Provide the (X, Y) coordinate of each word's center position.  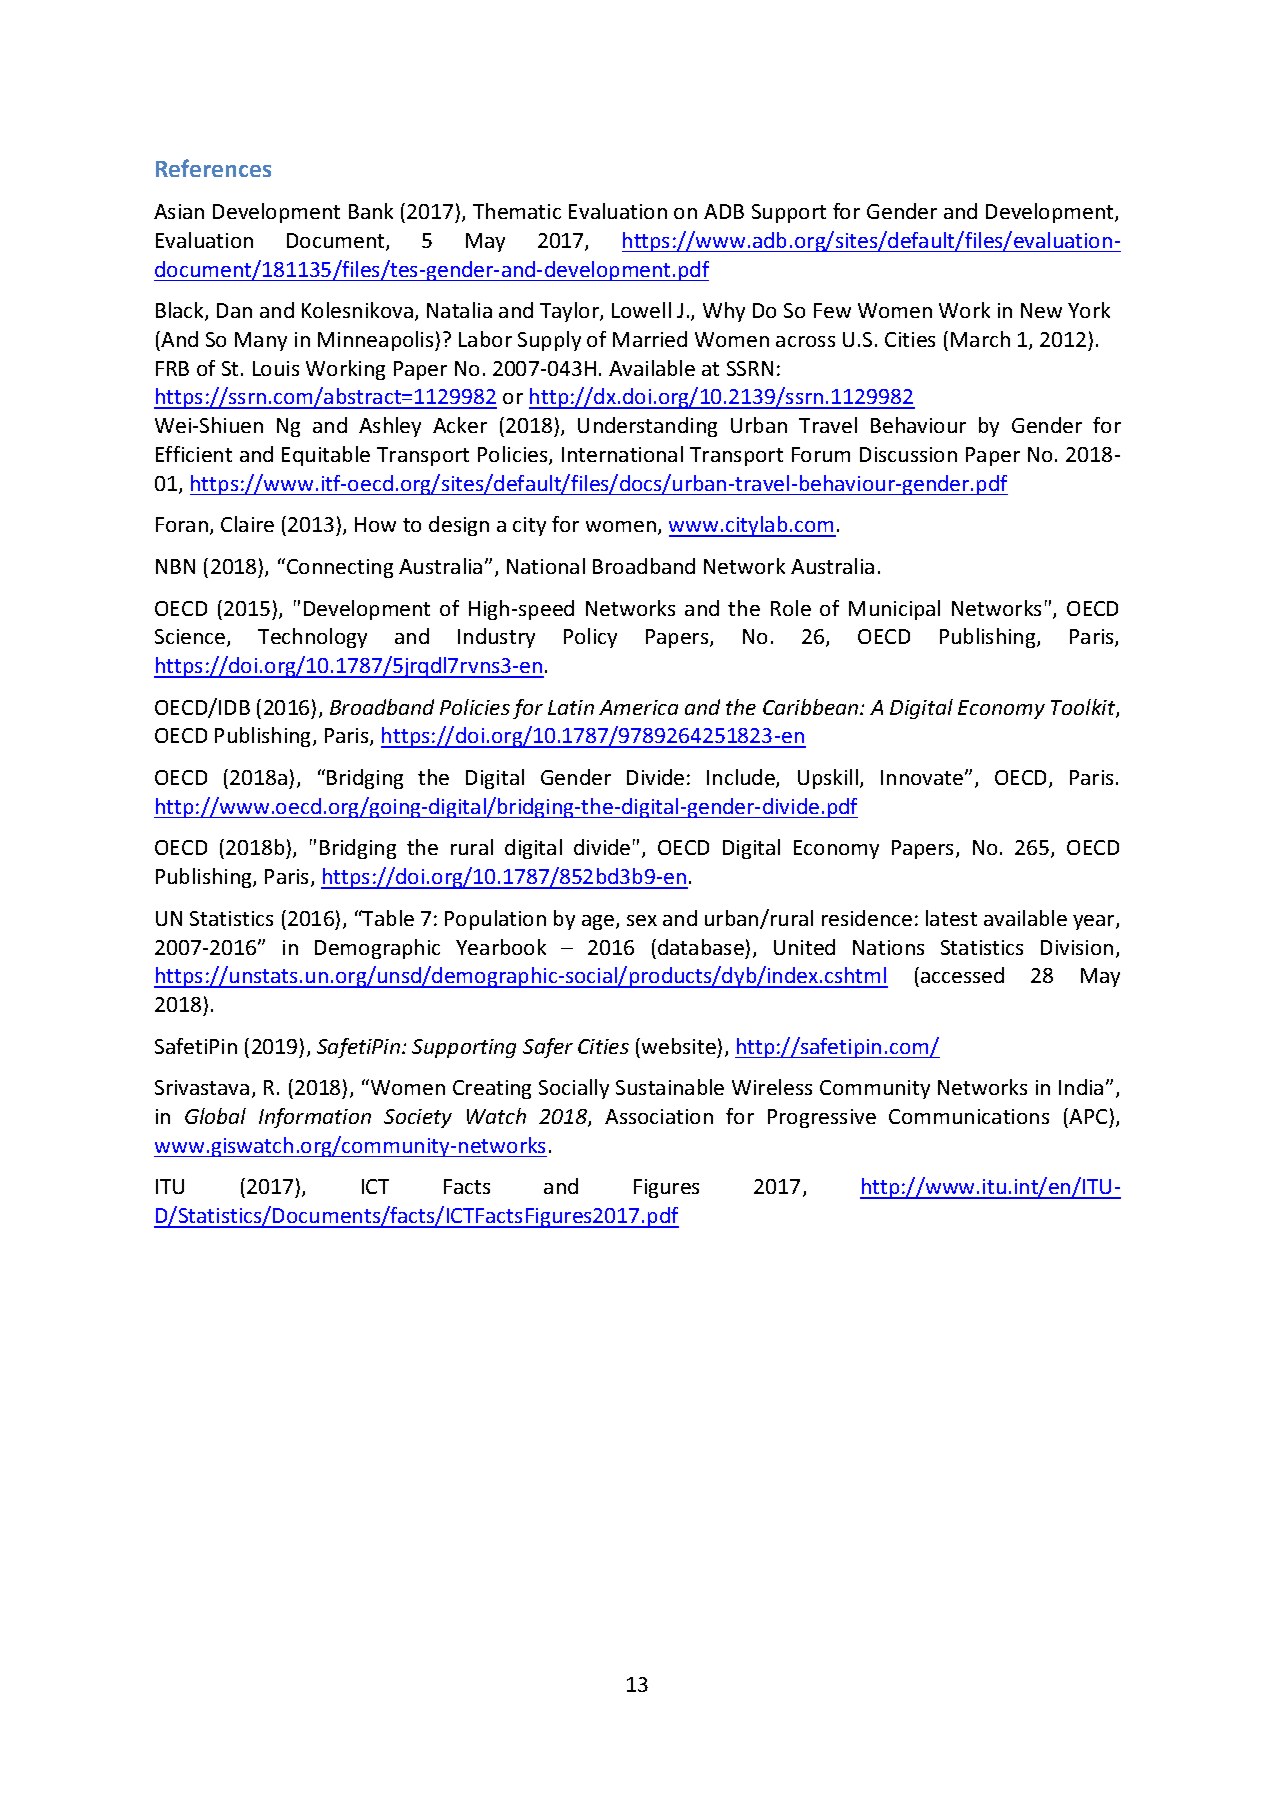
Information (315, 1118)
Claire (247, 524)
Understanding (647, 427)
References (213, 168)
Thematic (517, 211)
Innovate (923, 777)
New (1041, 310)
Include (742, 778)
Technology (312, 638)
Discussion (908, 454)
